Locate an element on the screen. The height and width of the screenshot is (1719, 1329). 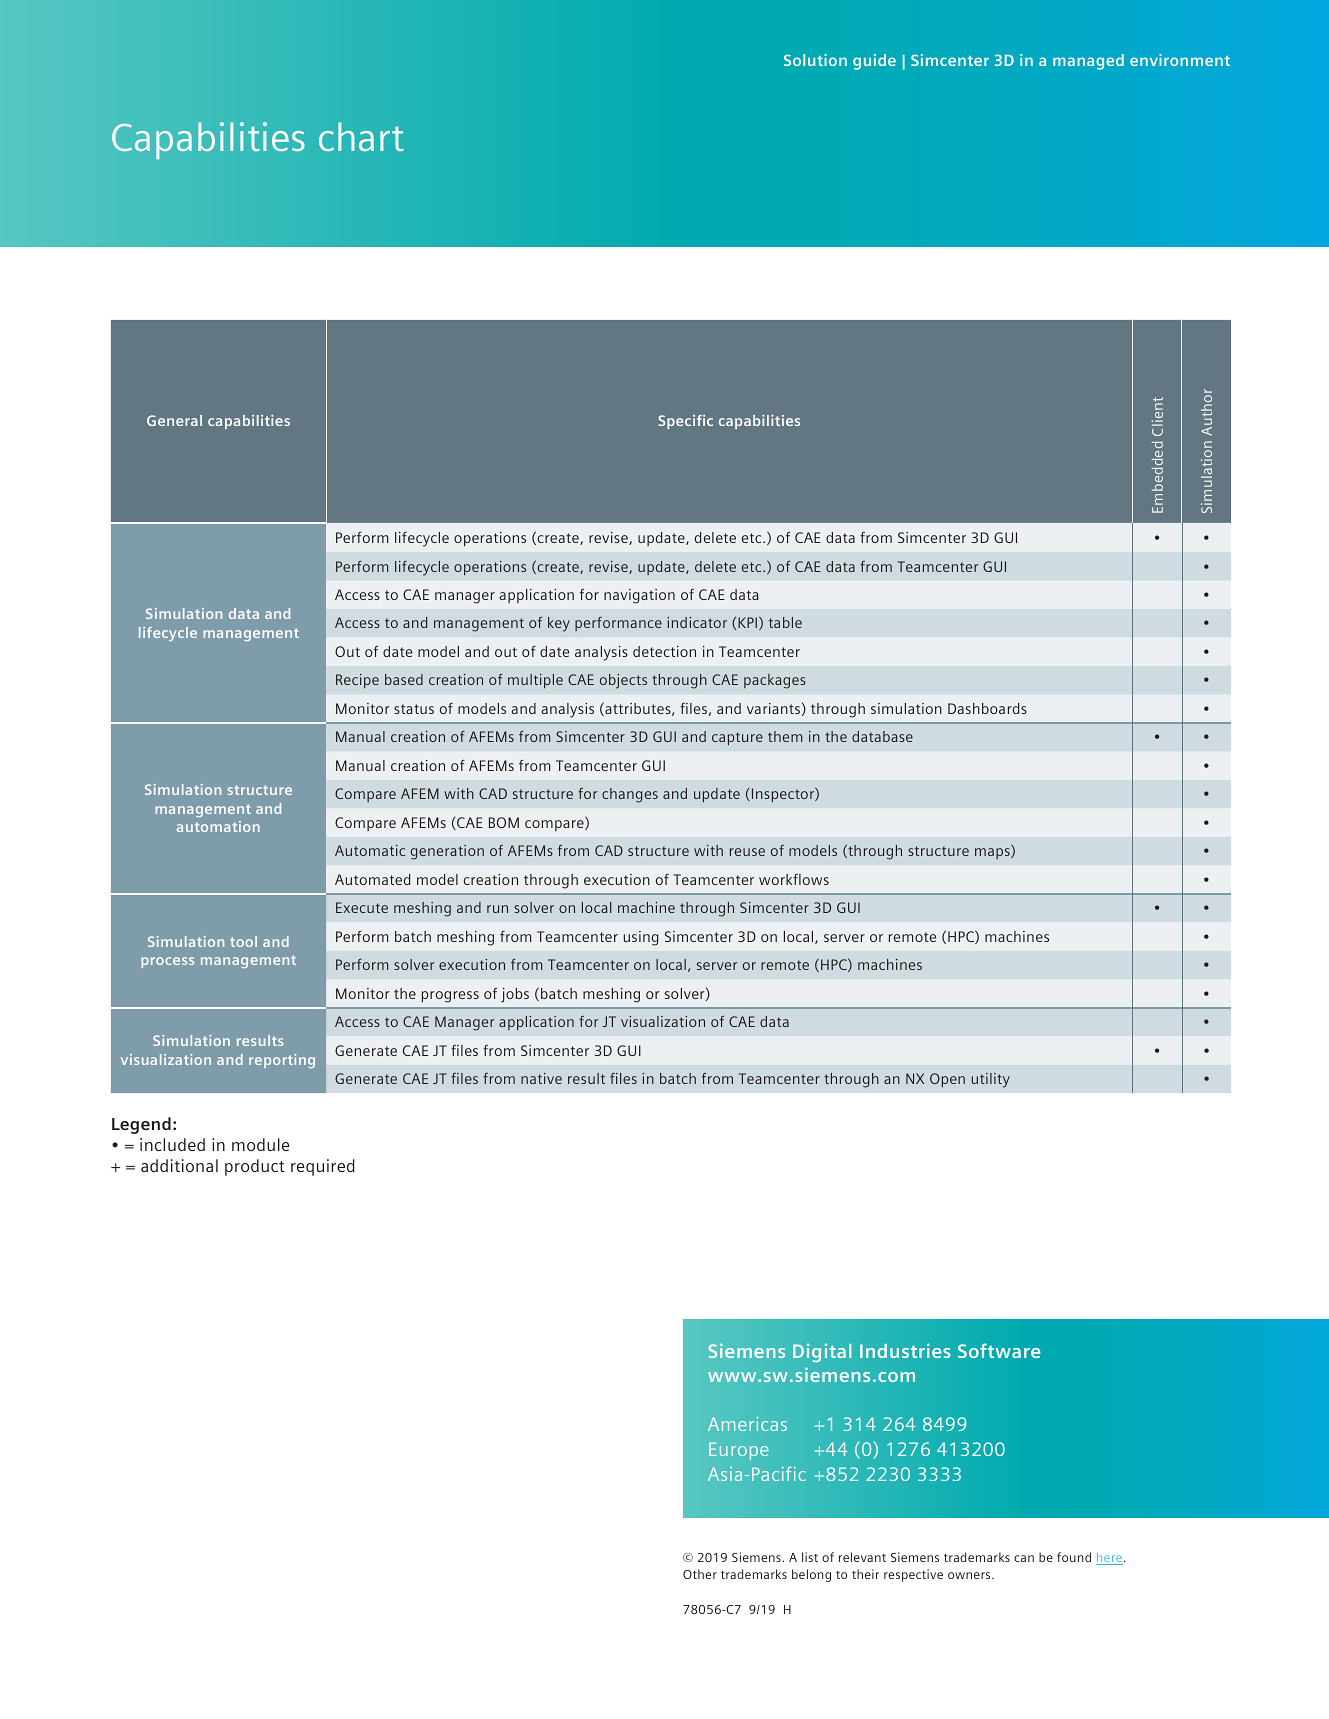
Europe is located at coordinates (739, 1451).
